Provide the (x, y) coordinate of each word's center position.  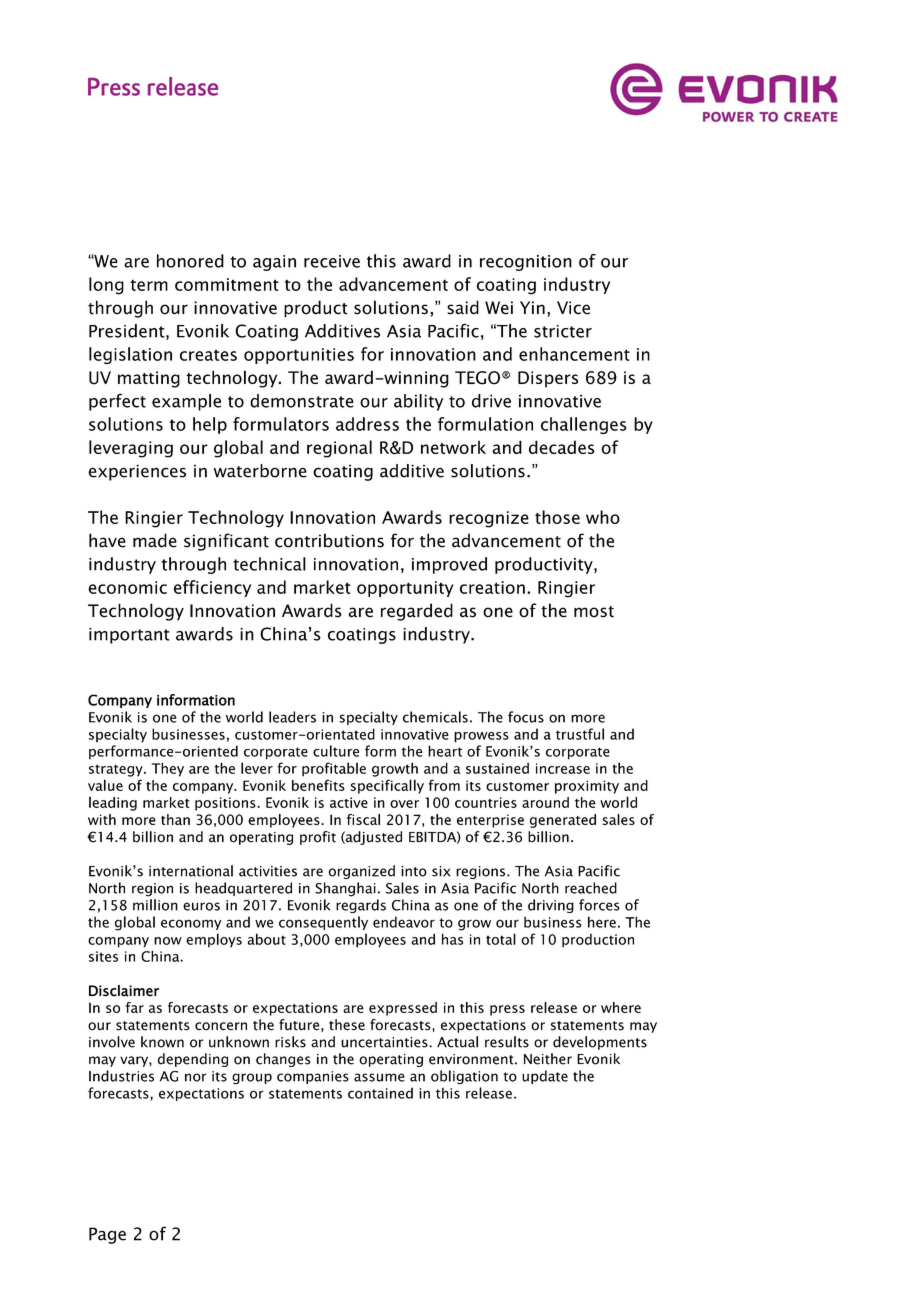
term (149, 285)
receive (332, 261)
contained (380, 1093)
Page (107, 1235)
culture (336, 751)
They (168, 769)
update (545, 1077)
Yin (532, 307)
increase (563, 768)
